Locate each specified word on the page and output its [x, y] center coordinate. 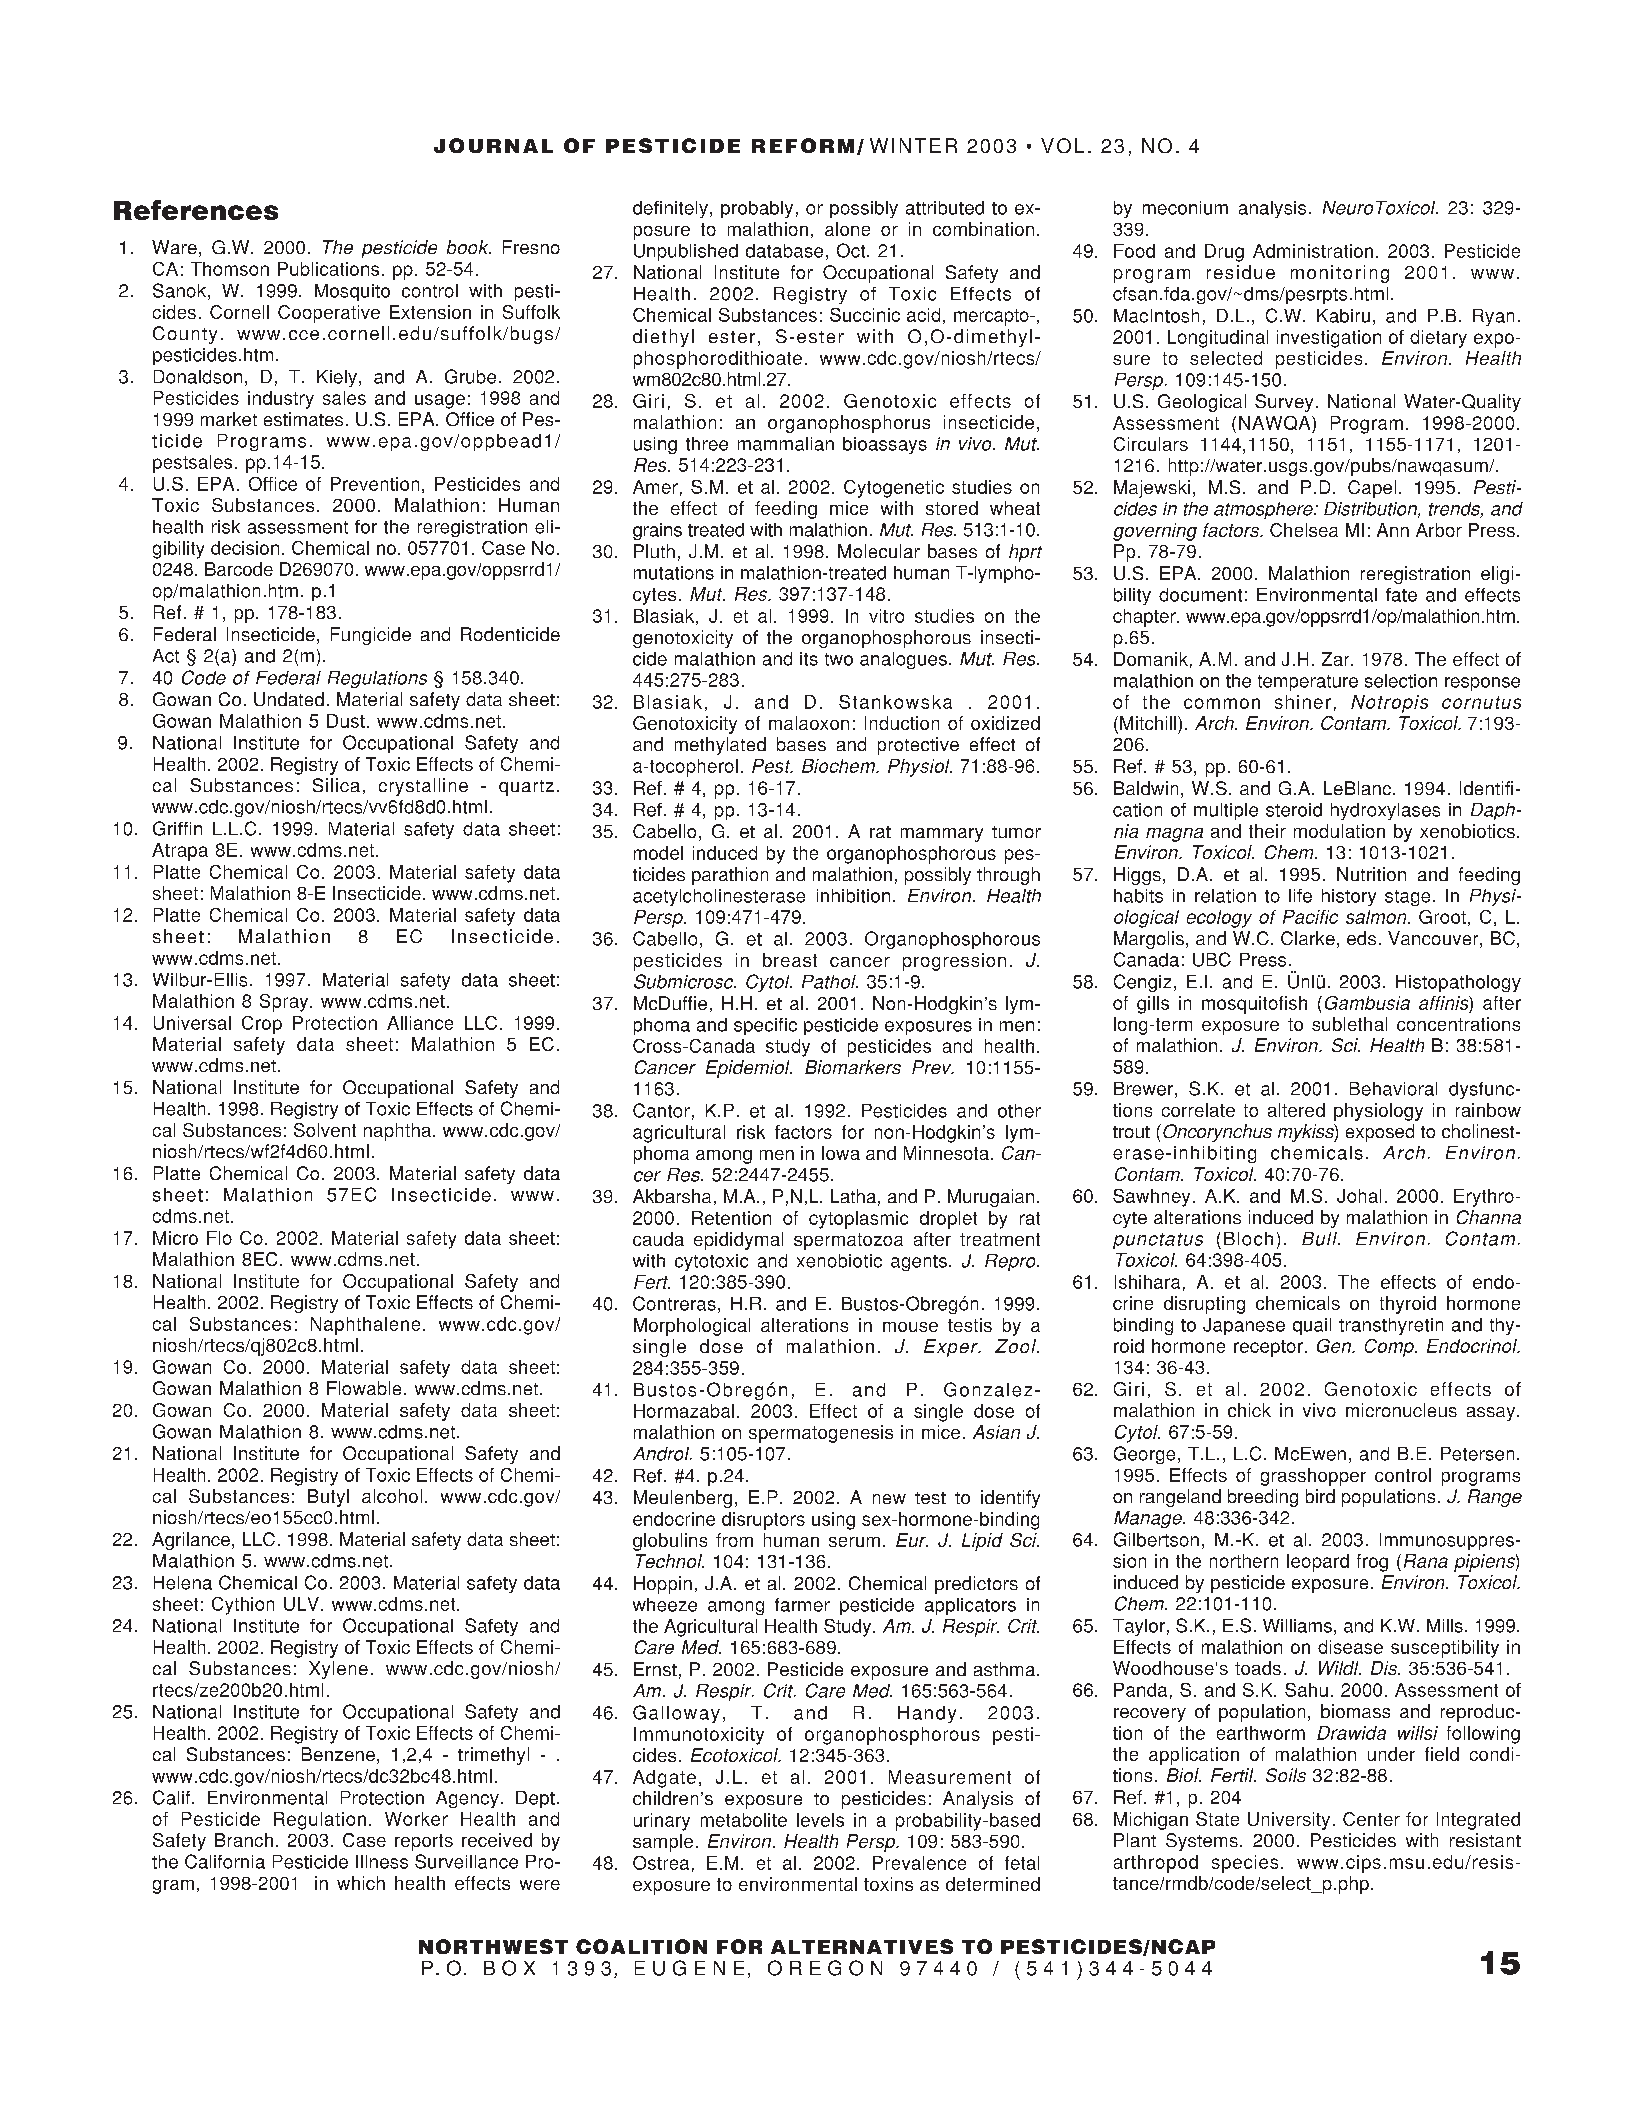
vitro [886, 616]
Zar [1337, 659]
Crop [262, 1025]
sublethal [1349, 1024]
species [1245, 1864]
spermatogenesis [821, 1434]
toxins [888, 1884]
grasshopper [1313, 1477]
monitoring [1340, 274]
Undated [289, 699]
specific [765, 1026]
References [196, 210]
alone [847, 229]
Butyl [328, 1498]
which [361, 1883]
